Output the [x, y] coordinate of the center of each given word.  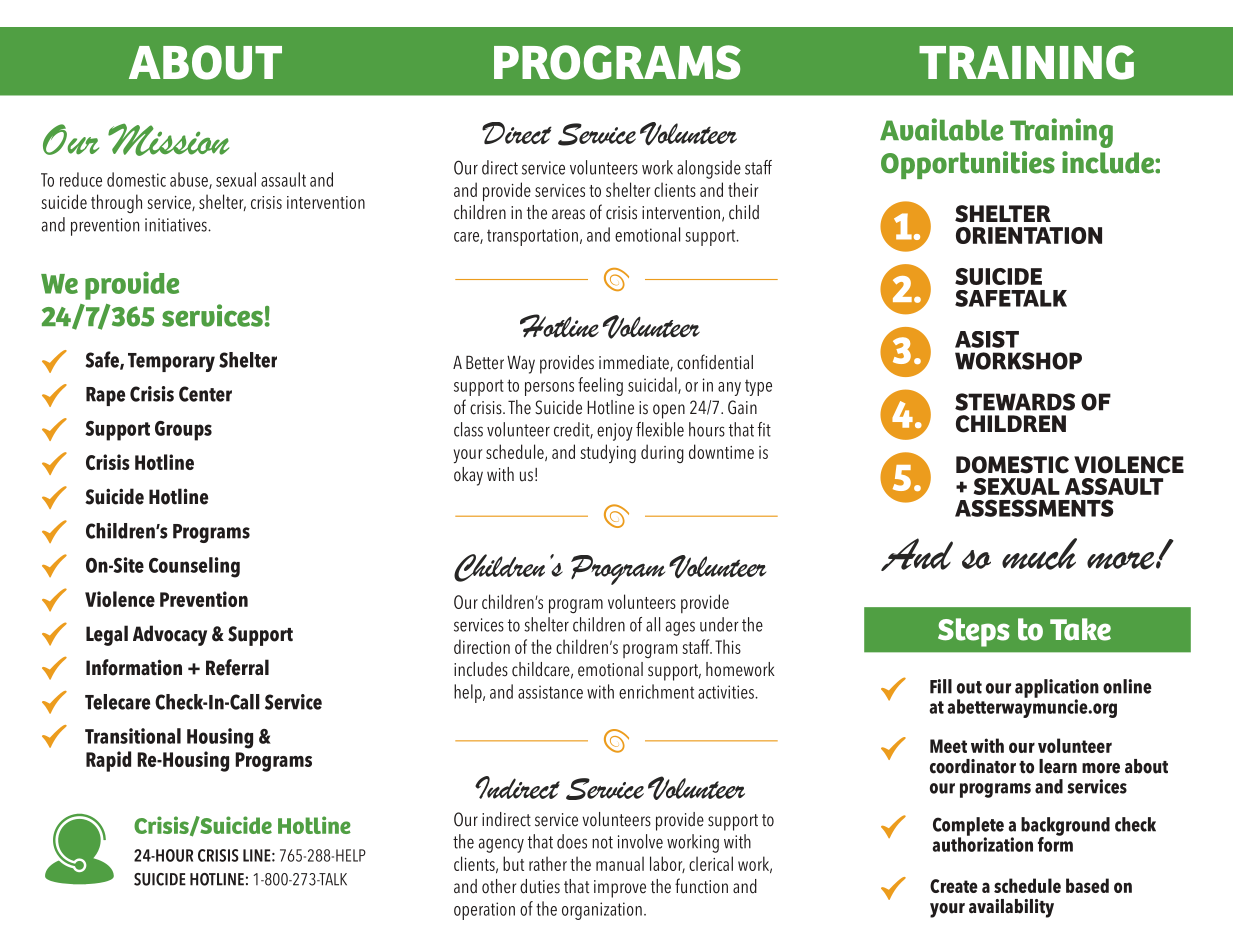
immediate [635, 363]
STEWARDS [1015, 402]
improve [620, 889]
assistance [550, 692]
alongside [709, 169]
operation [484, 911]
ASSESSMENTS [1034, 508]
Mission [168, 140]
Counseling [194, 567]
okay [468, 476]
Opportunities [968, 165]
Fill [941, 686]
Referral [237, 667]
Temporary [171, 362]
